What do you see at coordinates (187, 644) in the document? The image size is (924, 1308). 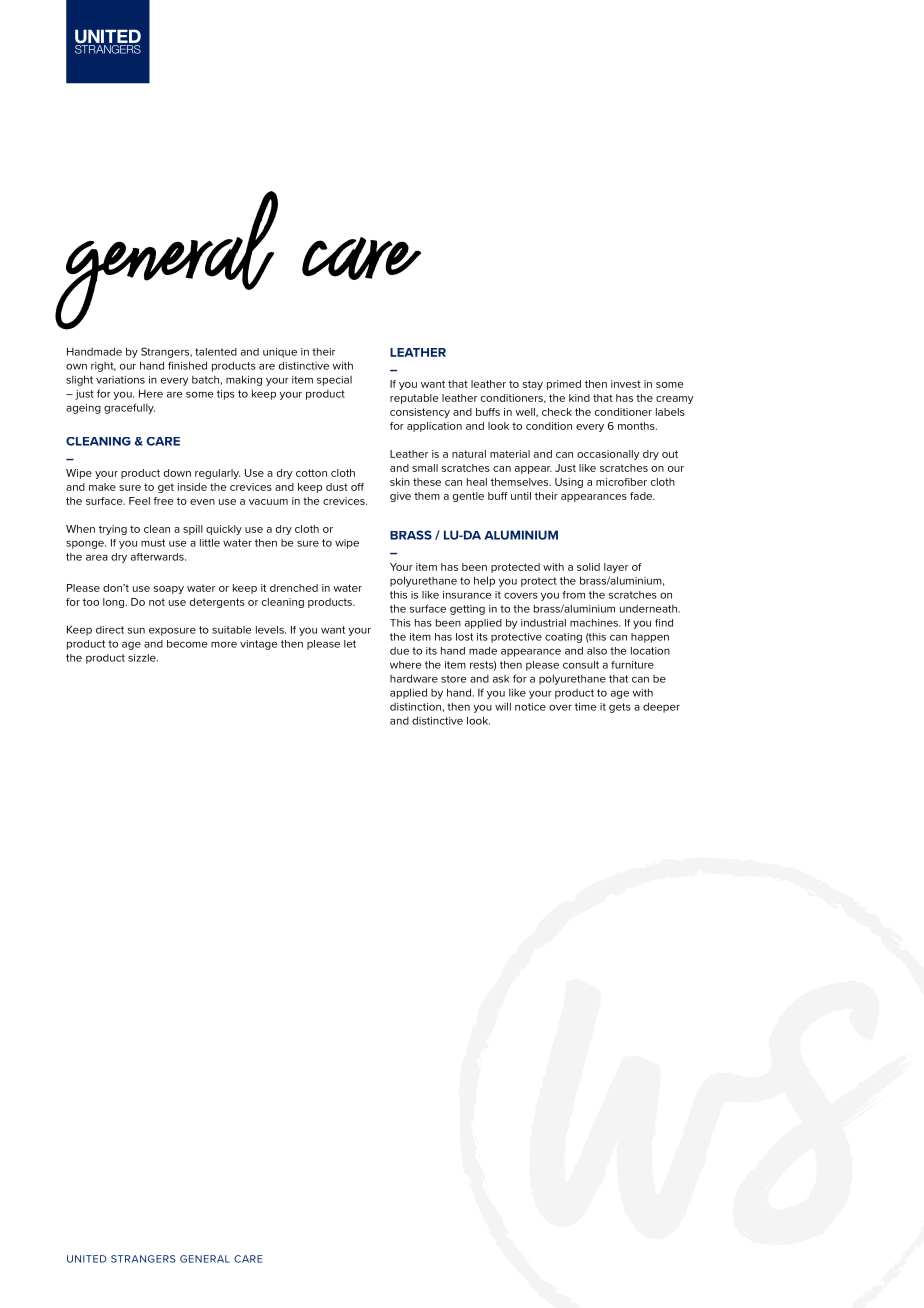 I see `become` at bounding box center [187, 644].
